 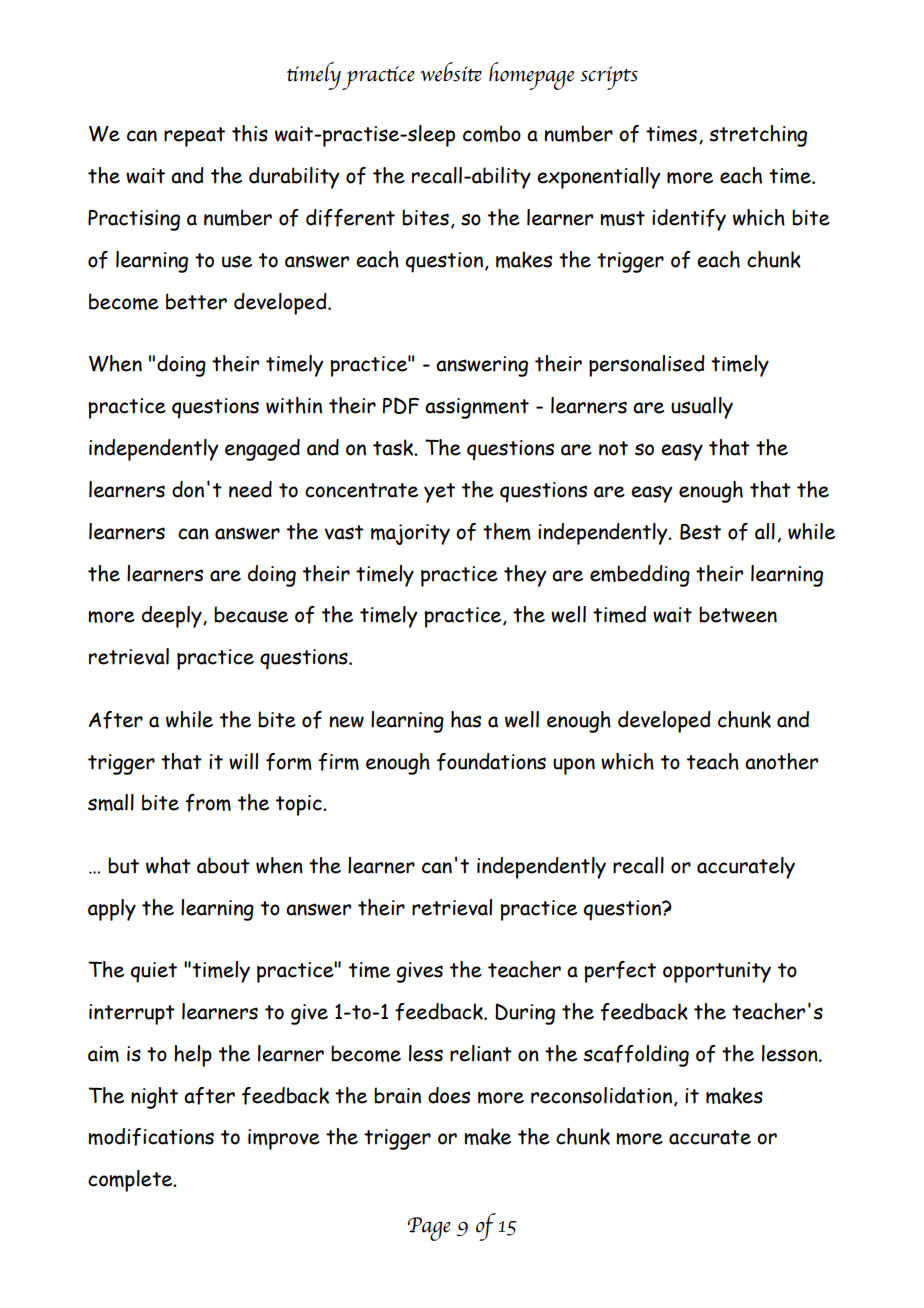 I want to click on combo, so click(x=492, y=133).
